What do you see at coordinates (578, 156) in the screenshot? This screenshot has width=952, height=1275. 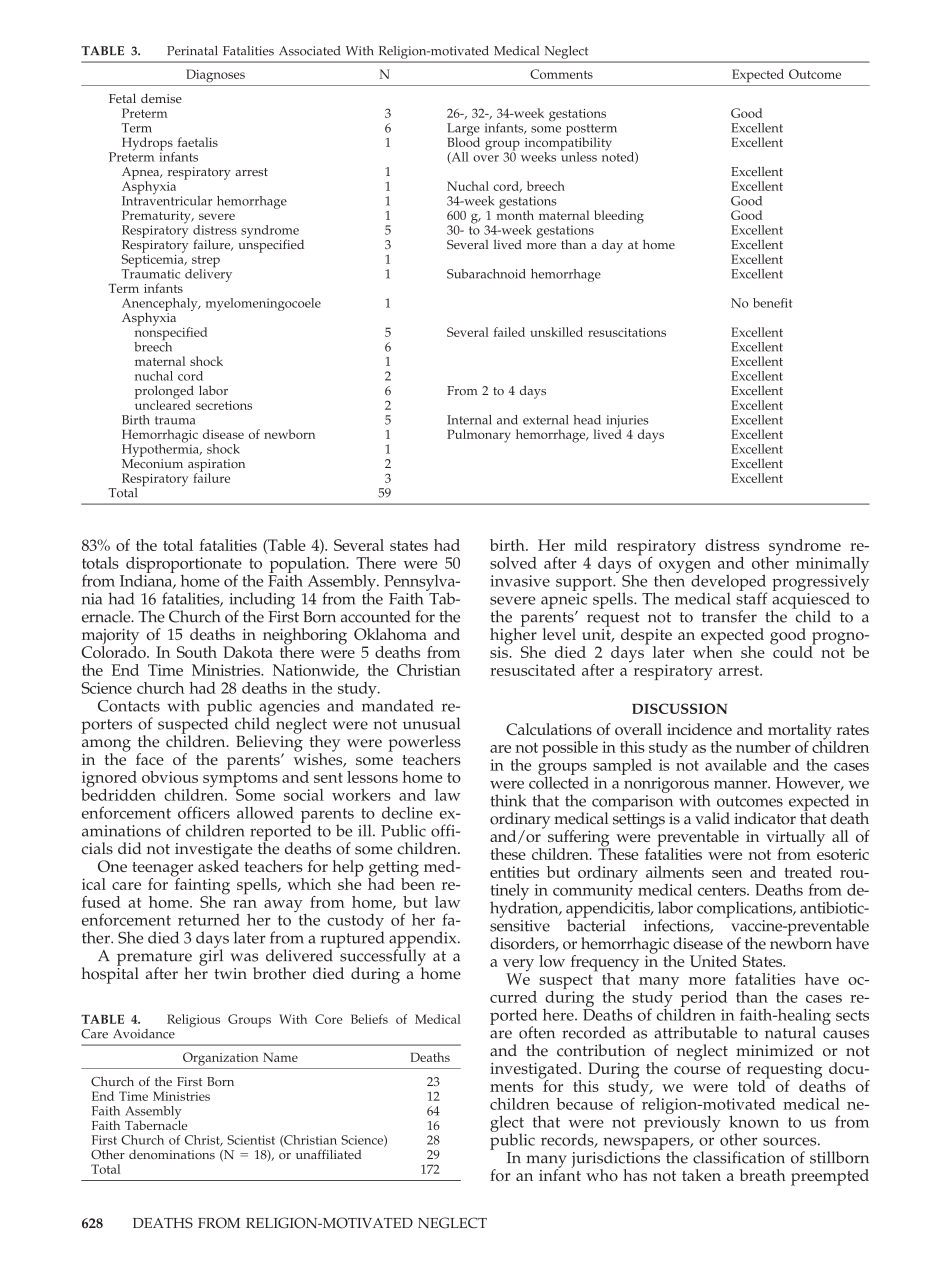 I see `unless` at bounding box center [578, 156].
